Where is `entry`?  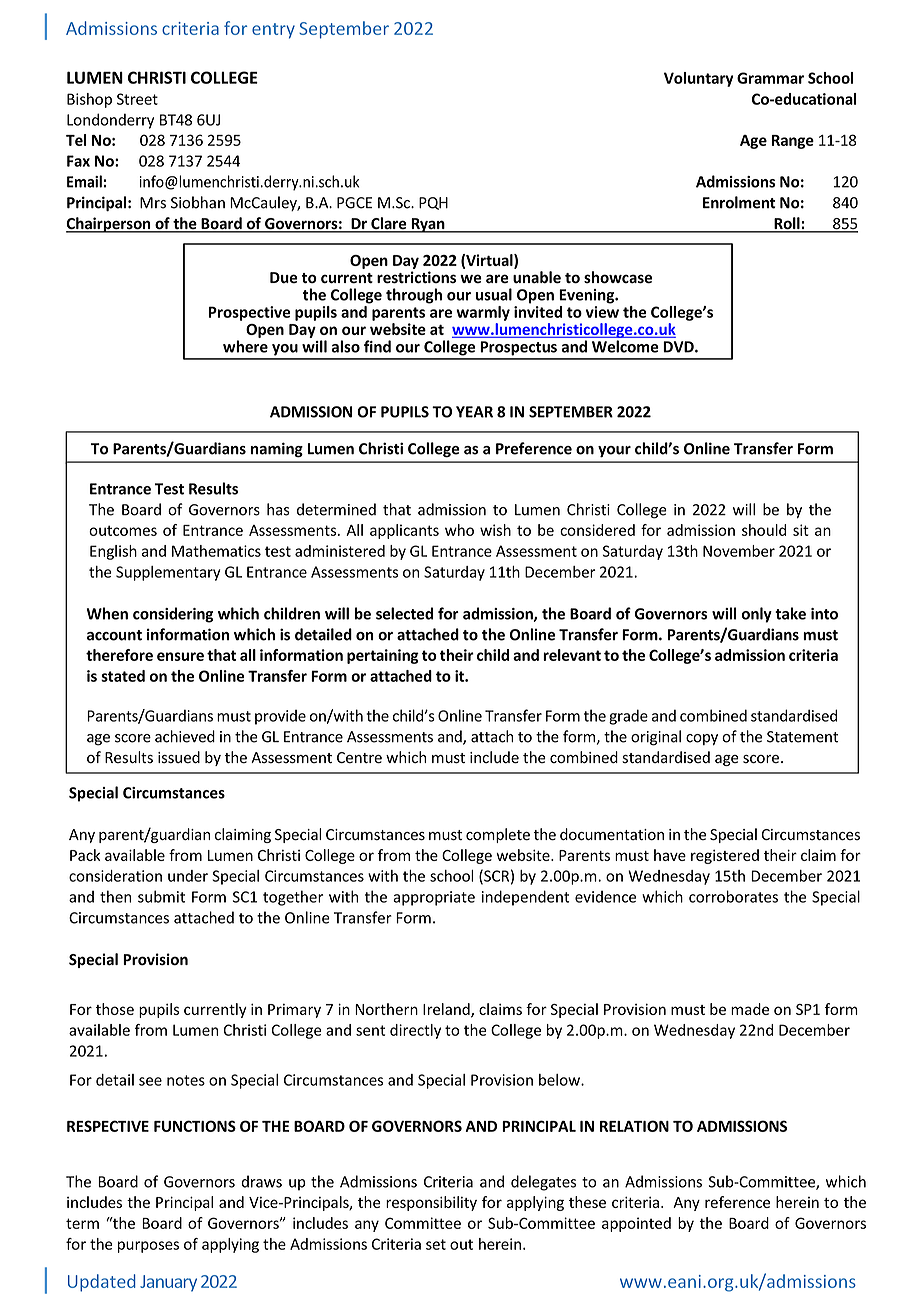
entry is located at coordinates (273, 31).
